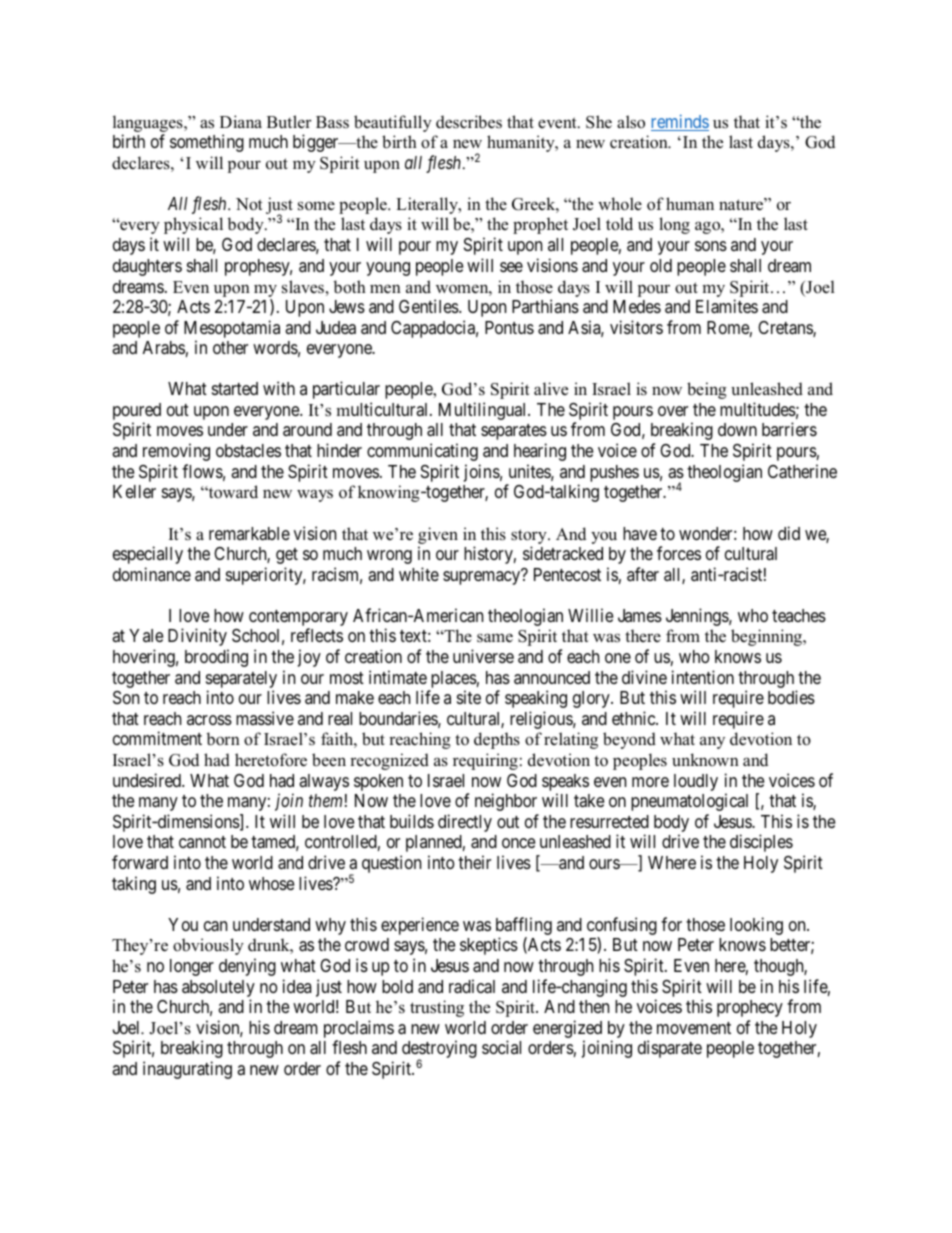  I want to click on cannot, so click(202, 842).
